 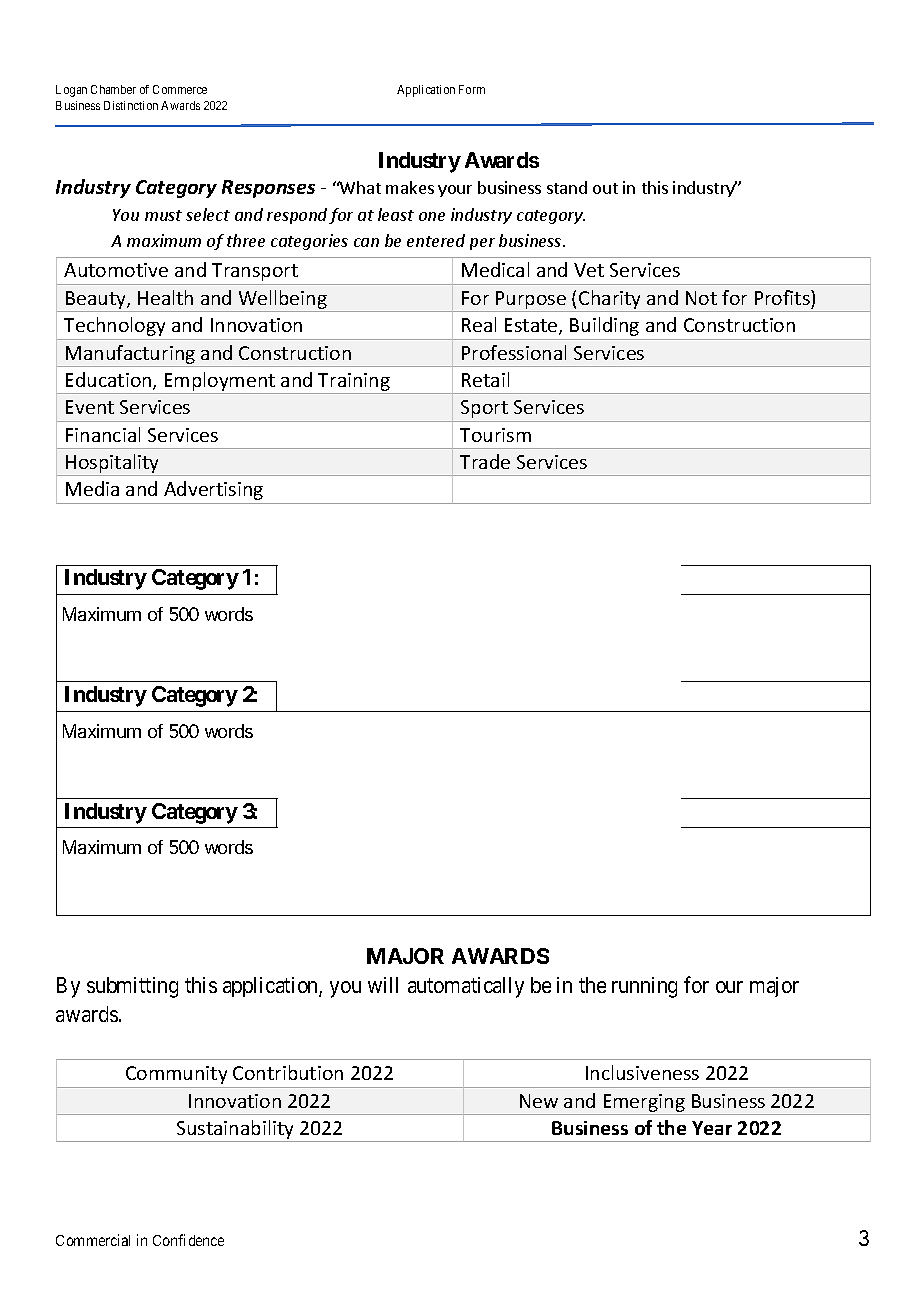 What do you see at coordinates (485, 461) in the page?
I see `Trade` at bounding box center [485, 461].
